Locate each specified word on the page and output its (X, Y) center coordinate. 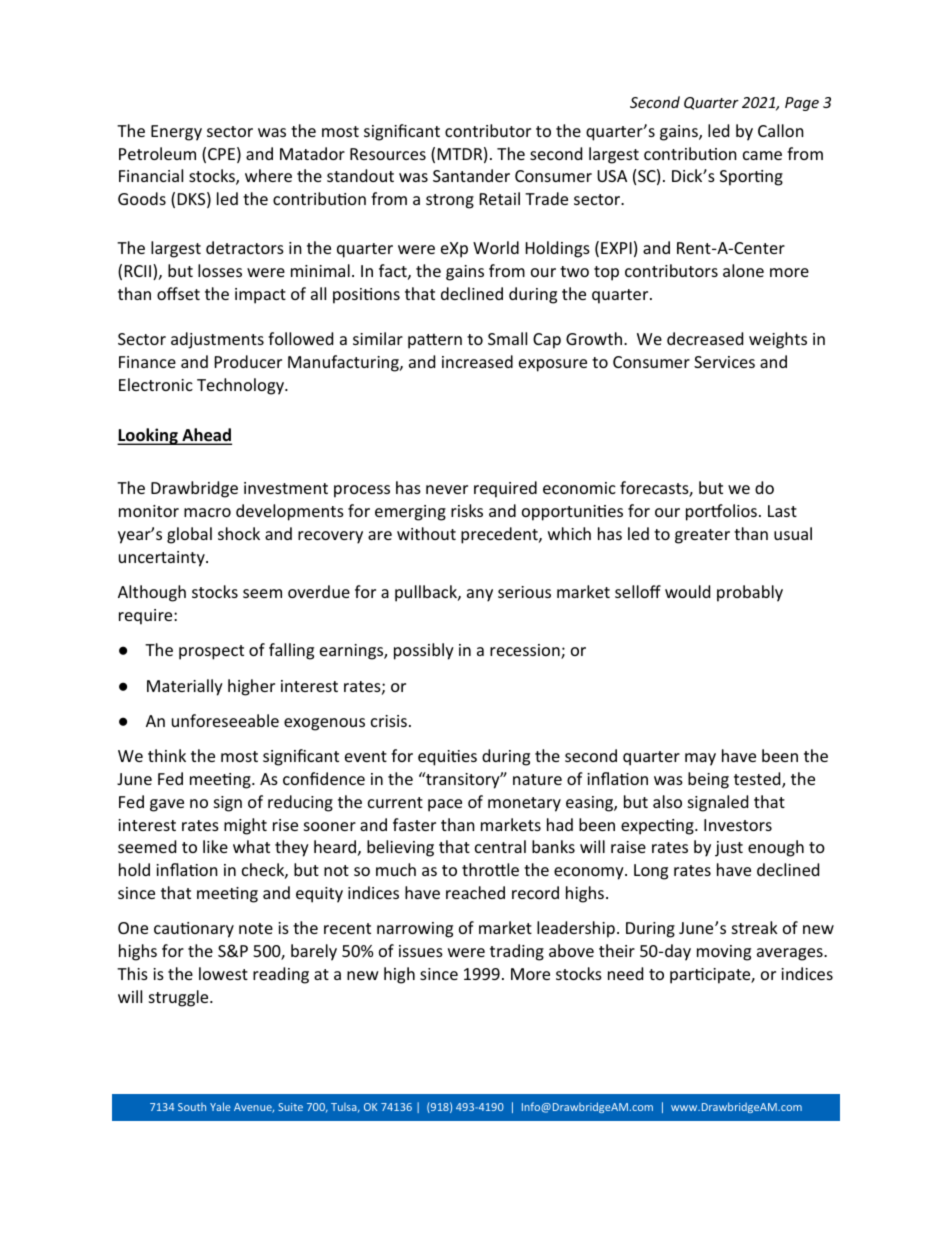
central (500, 846)
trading (517, 952)
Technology (241, 386)
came (762, 155)
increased (477, 361)
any (480, 595)
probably (750, 593)
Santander (471, 175)
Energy (176, 133)
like (215, 846)
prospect (211, 652)
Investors (738, 825)
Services (724, 362)
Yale (220, 1106)
